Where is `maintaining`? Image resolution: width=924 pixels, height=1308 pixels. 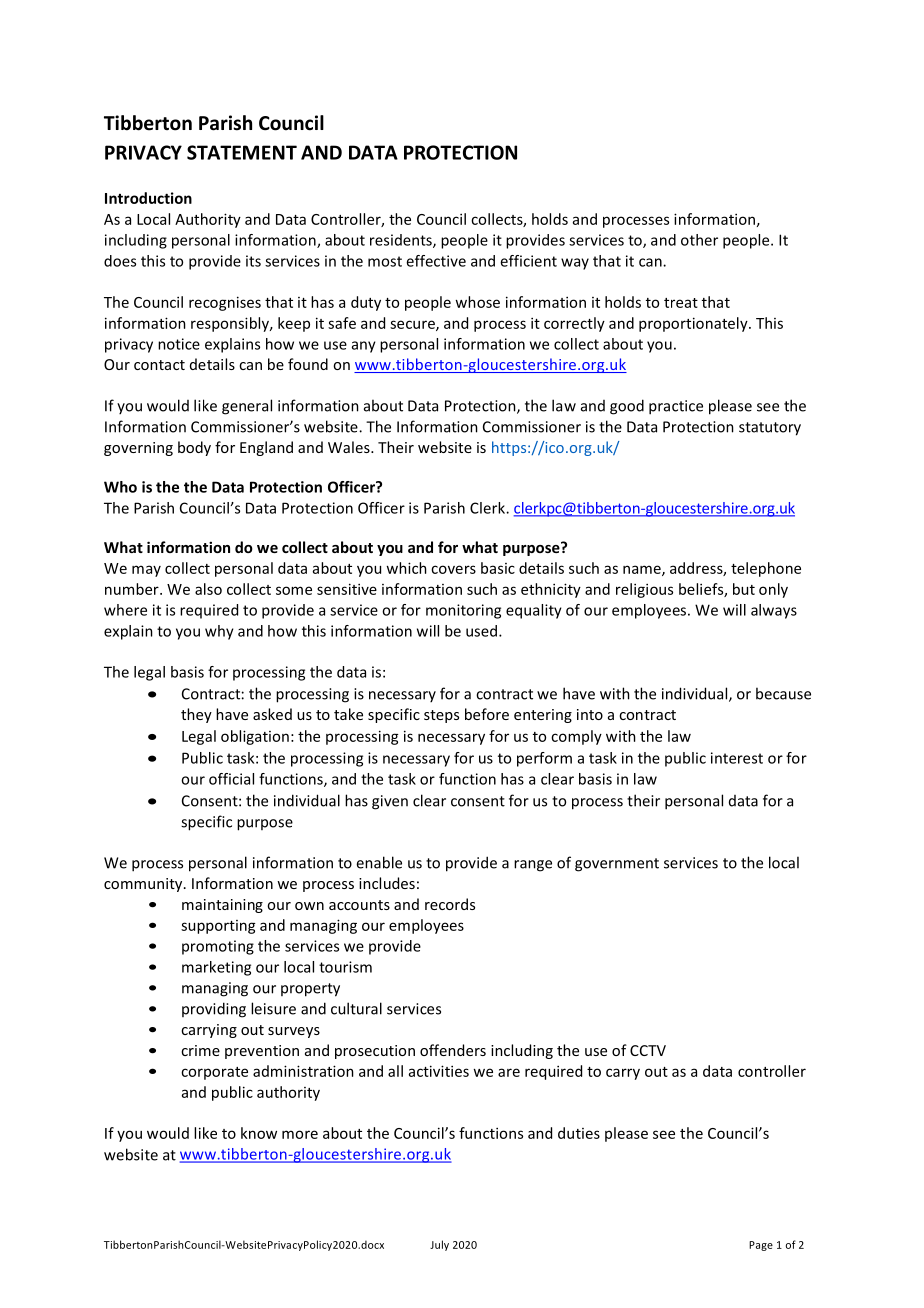
maintaining is located at coordinates (222, 906).
